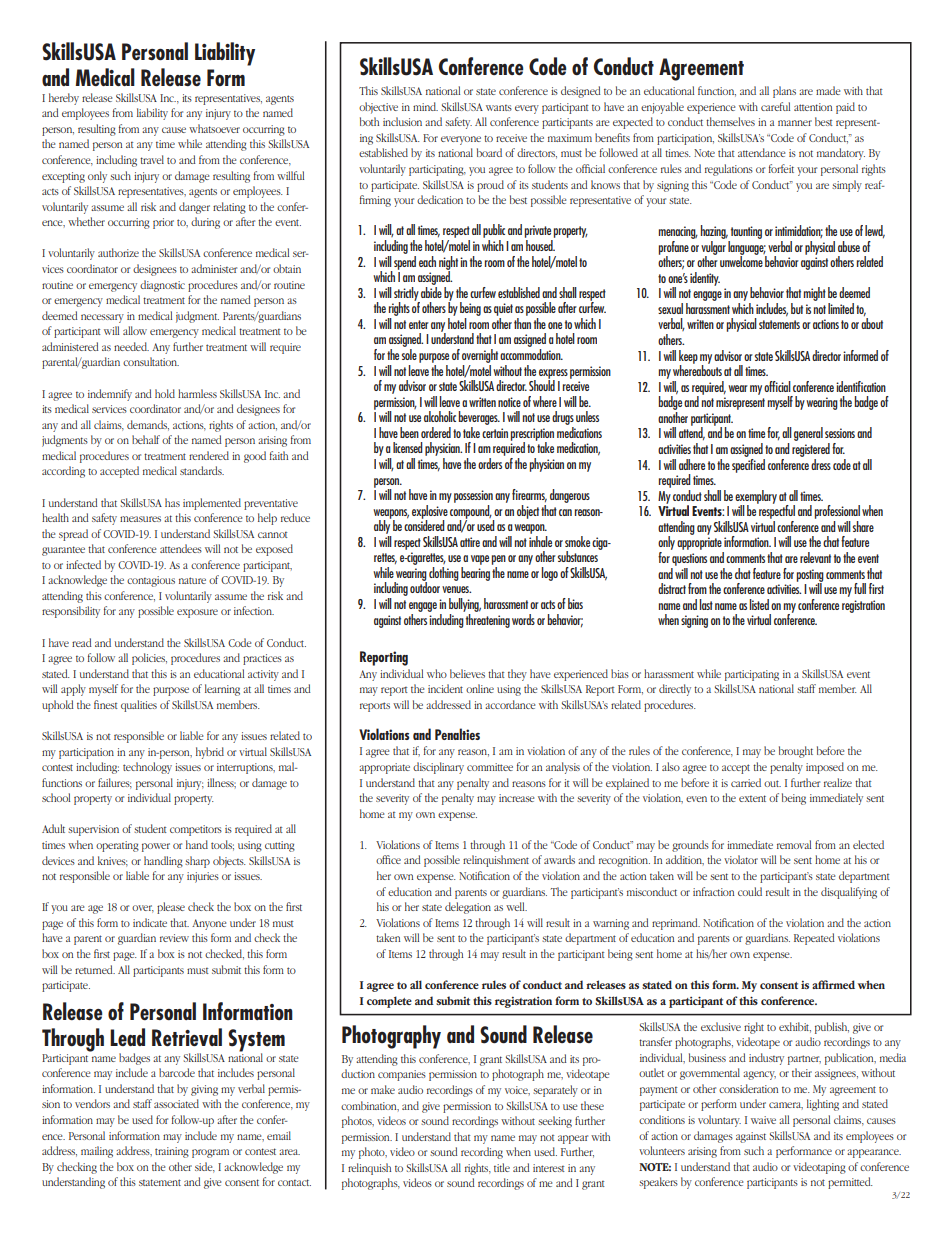 This screenshot has width=952, height=1233. What do you see at coordinates (487, 619) in the screenshot?
I see `threatening` at bounding box center [487, 619].
